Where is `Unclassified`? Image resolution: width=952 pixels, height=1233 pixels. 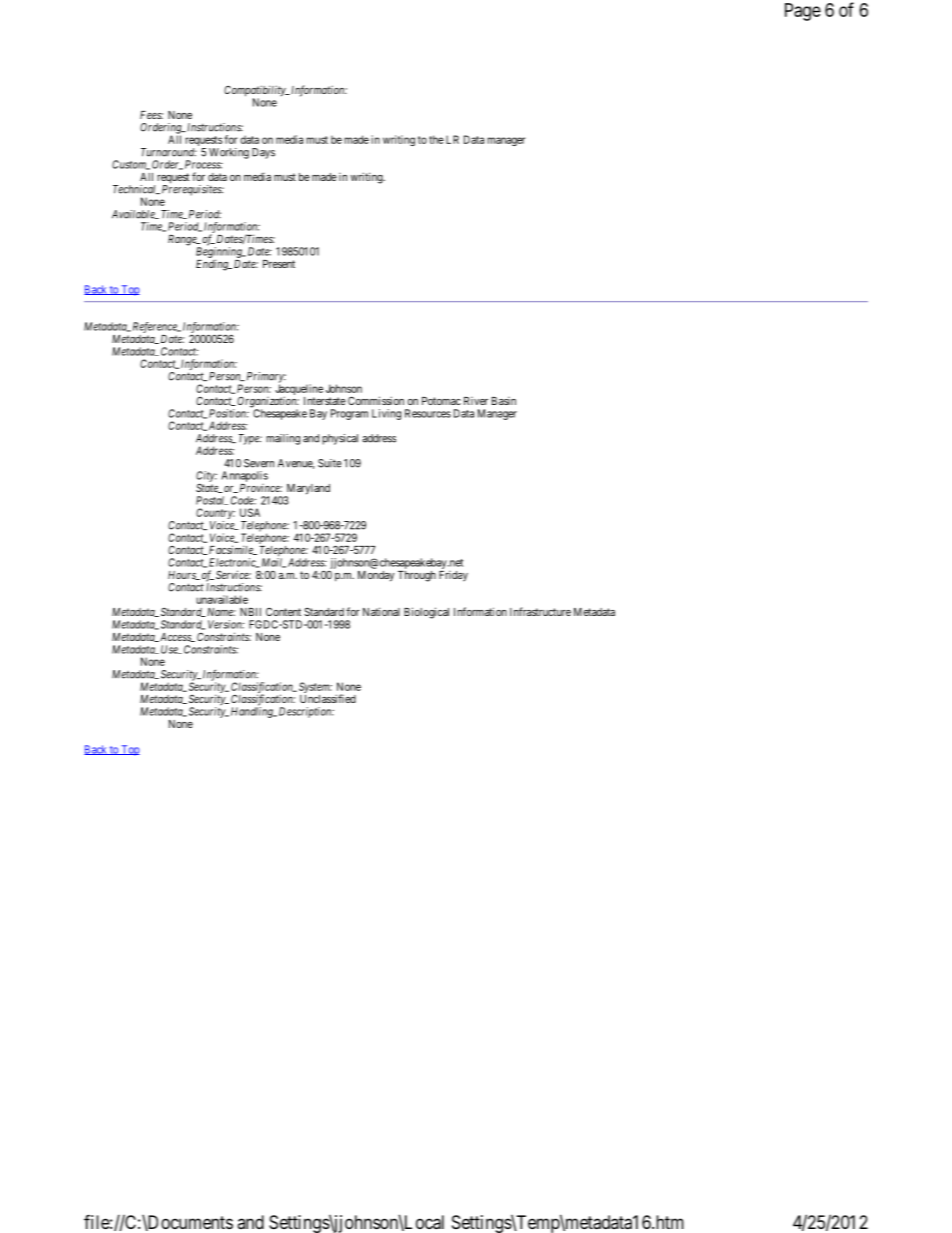
Unclassified is located at coordinates (328, 698).
